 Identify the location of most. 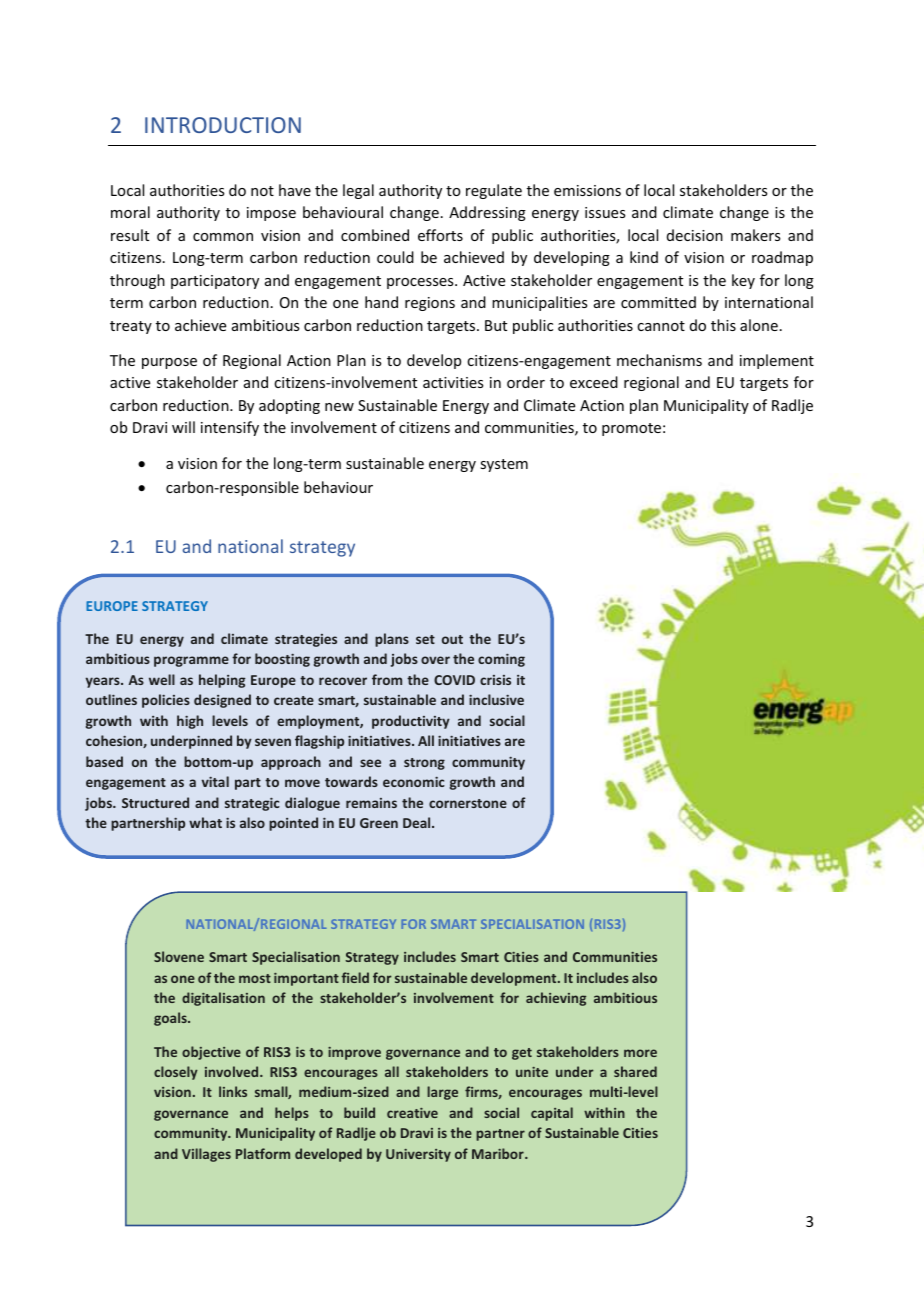
(255, 978).
